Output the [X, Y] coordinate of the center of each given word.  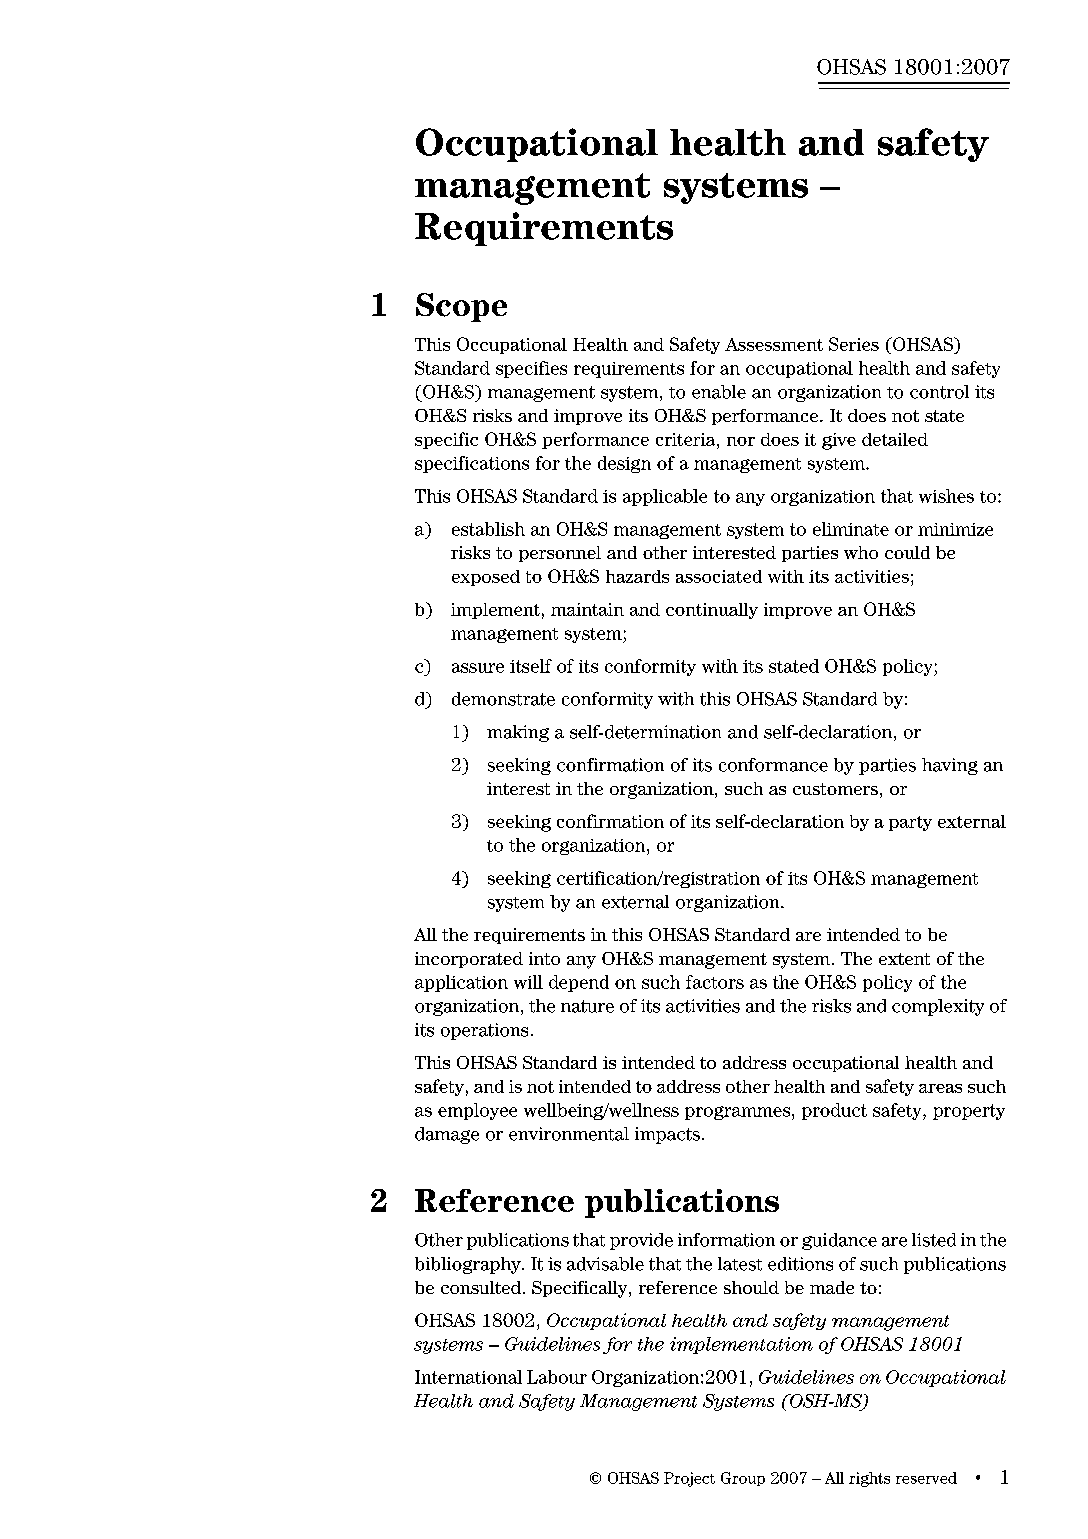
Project [689, 1479]
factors [715, 982]
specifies [531, 369]
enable [719, 392]
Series [854, 344]
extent [904, 959]
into [544, 958]
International [468, 1377]
